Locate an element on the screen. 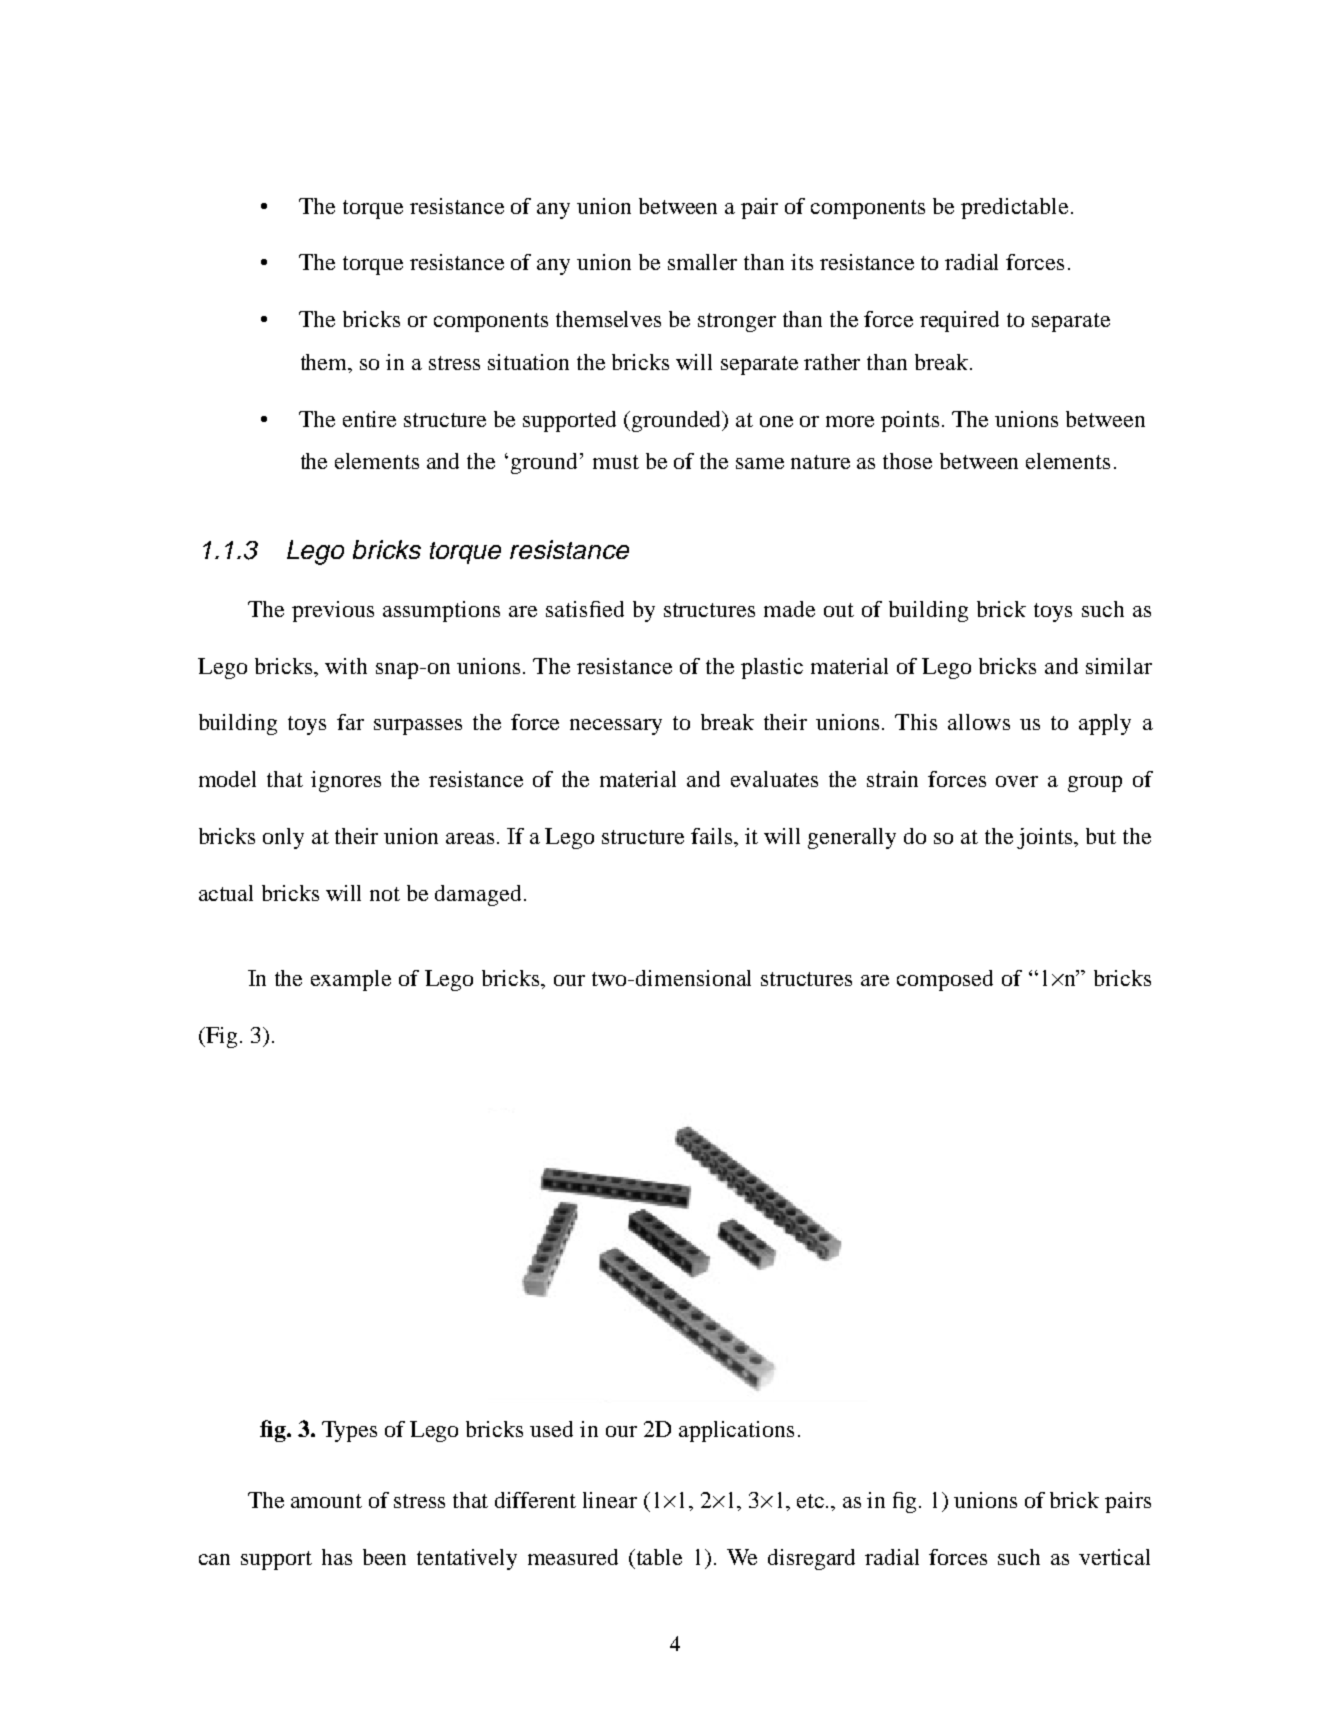 The height and width of the screenshot is (1731, 1338). amount is located at coordinates (326, 1501).
